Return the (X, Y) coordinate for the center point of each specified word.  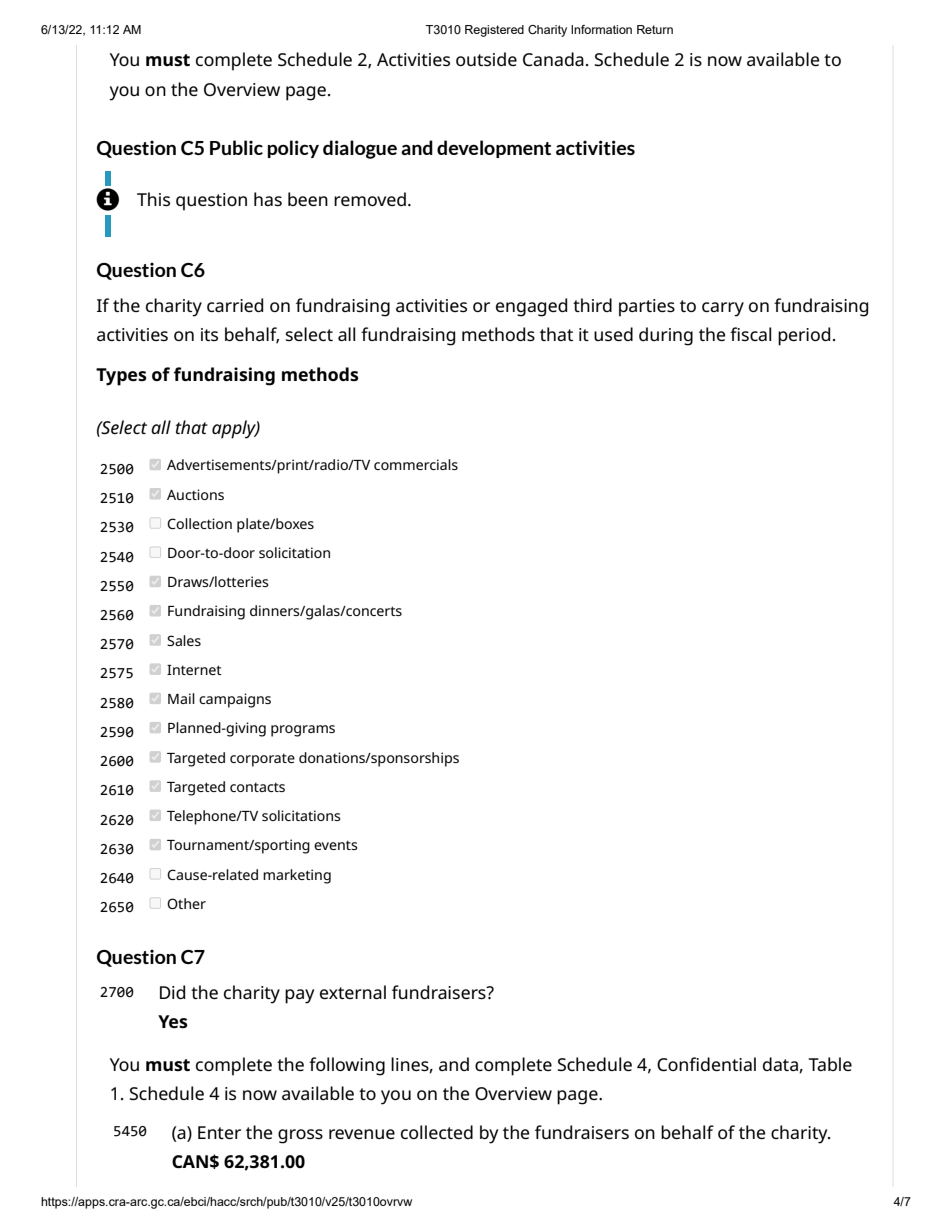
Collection (199, 523)
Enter (219, 1132)
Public (236, 147)
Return (655, 29)
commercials (416, 464)
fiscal (750, 334)
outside (486, 59)
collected (437, 1132)
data (781, 1065)
